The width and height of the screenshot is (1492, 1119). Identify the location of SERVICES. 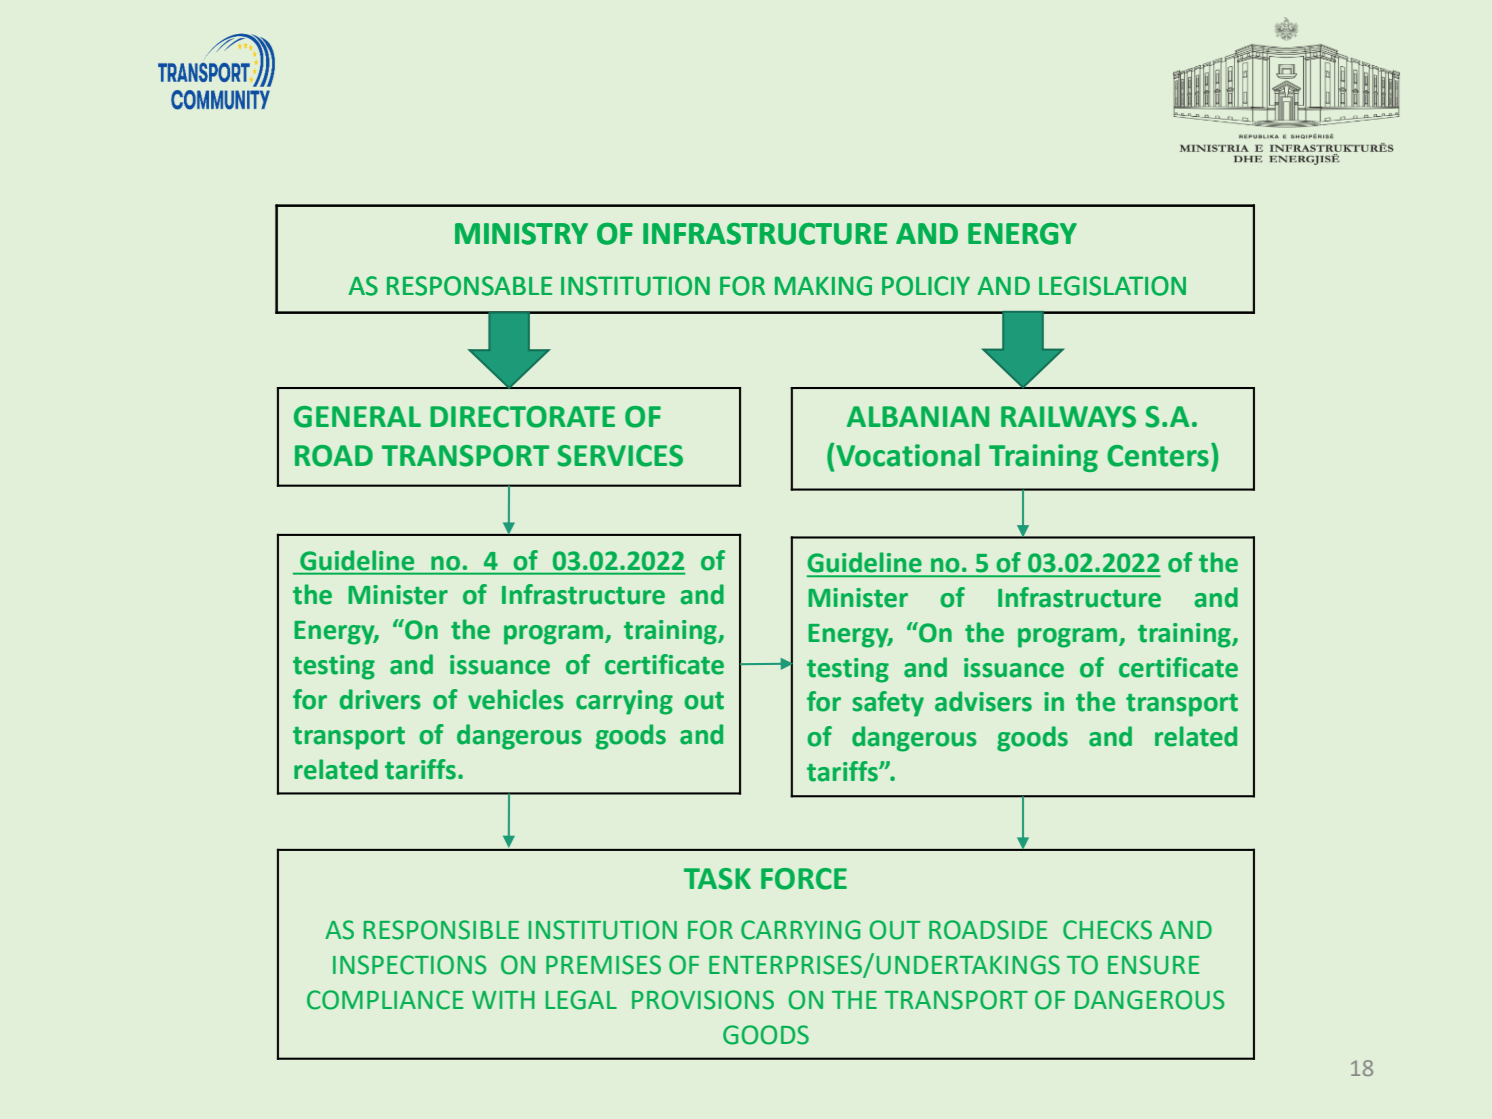
(620, 456).
